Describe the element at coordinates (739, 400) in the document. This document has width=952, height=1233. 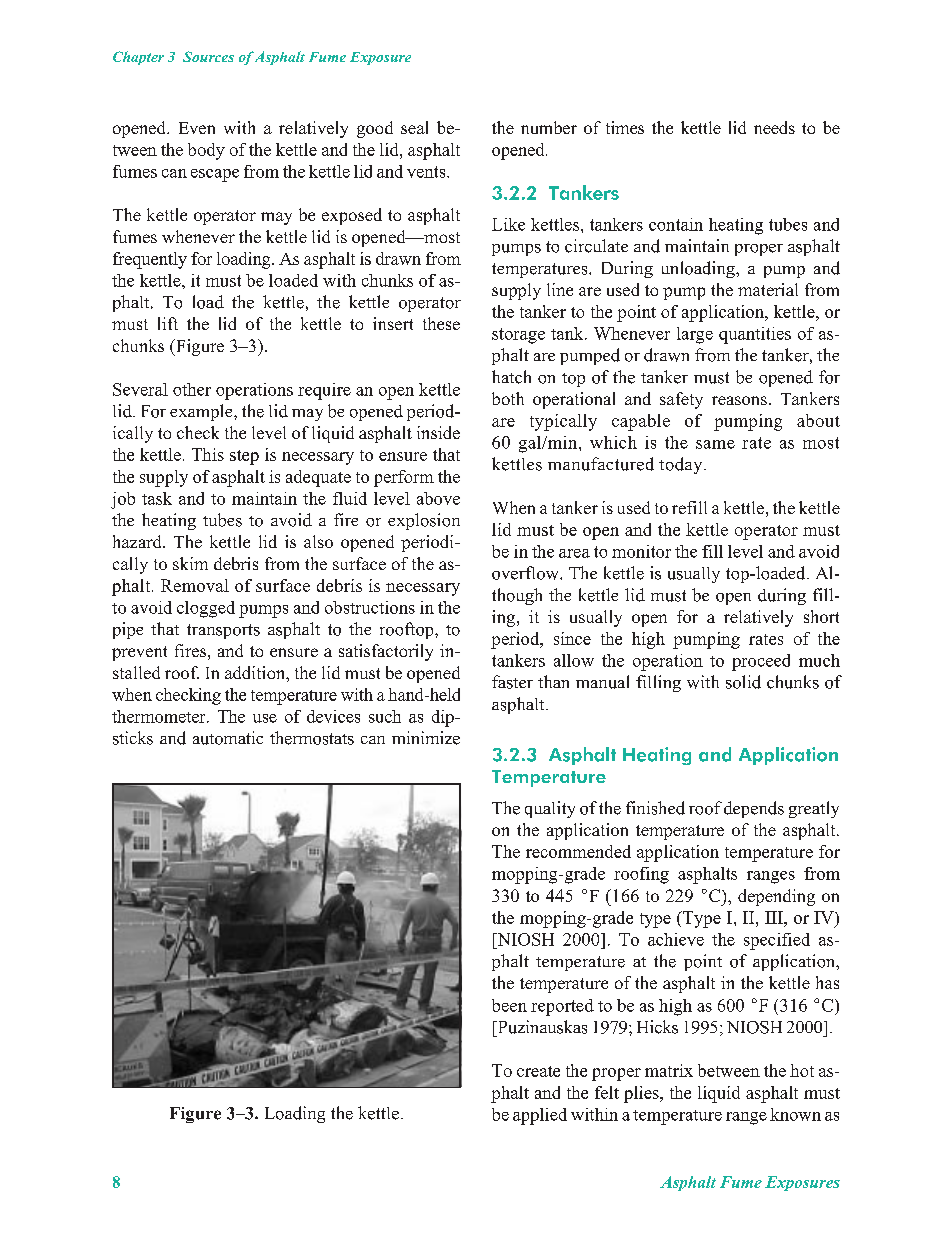
I see `reasons` at that location.
